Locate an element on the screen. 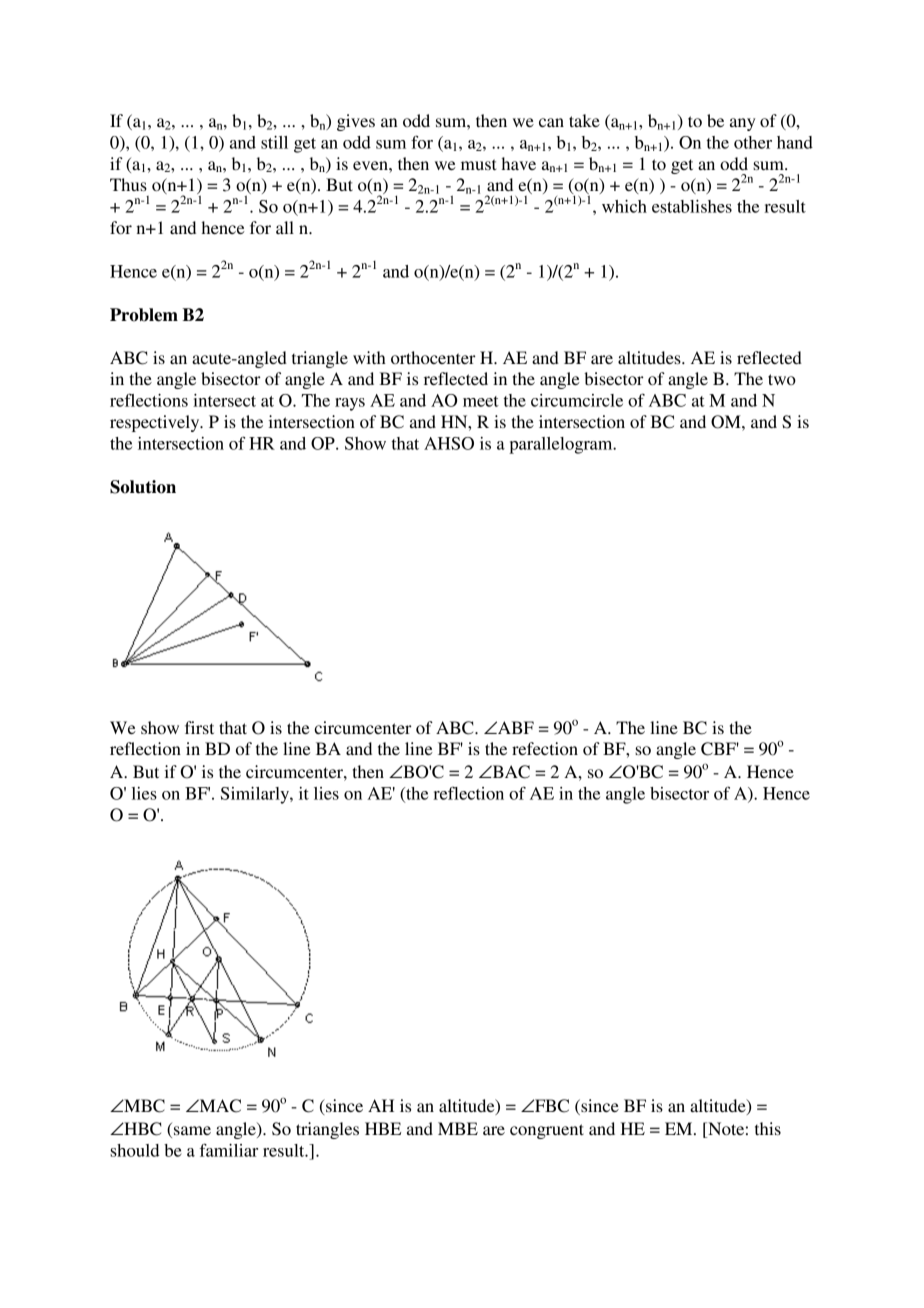 The height and width of the screenshot is (1308, 924). rays is located at coordinates (350, 404).
